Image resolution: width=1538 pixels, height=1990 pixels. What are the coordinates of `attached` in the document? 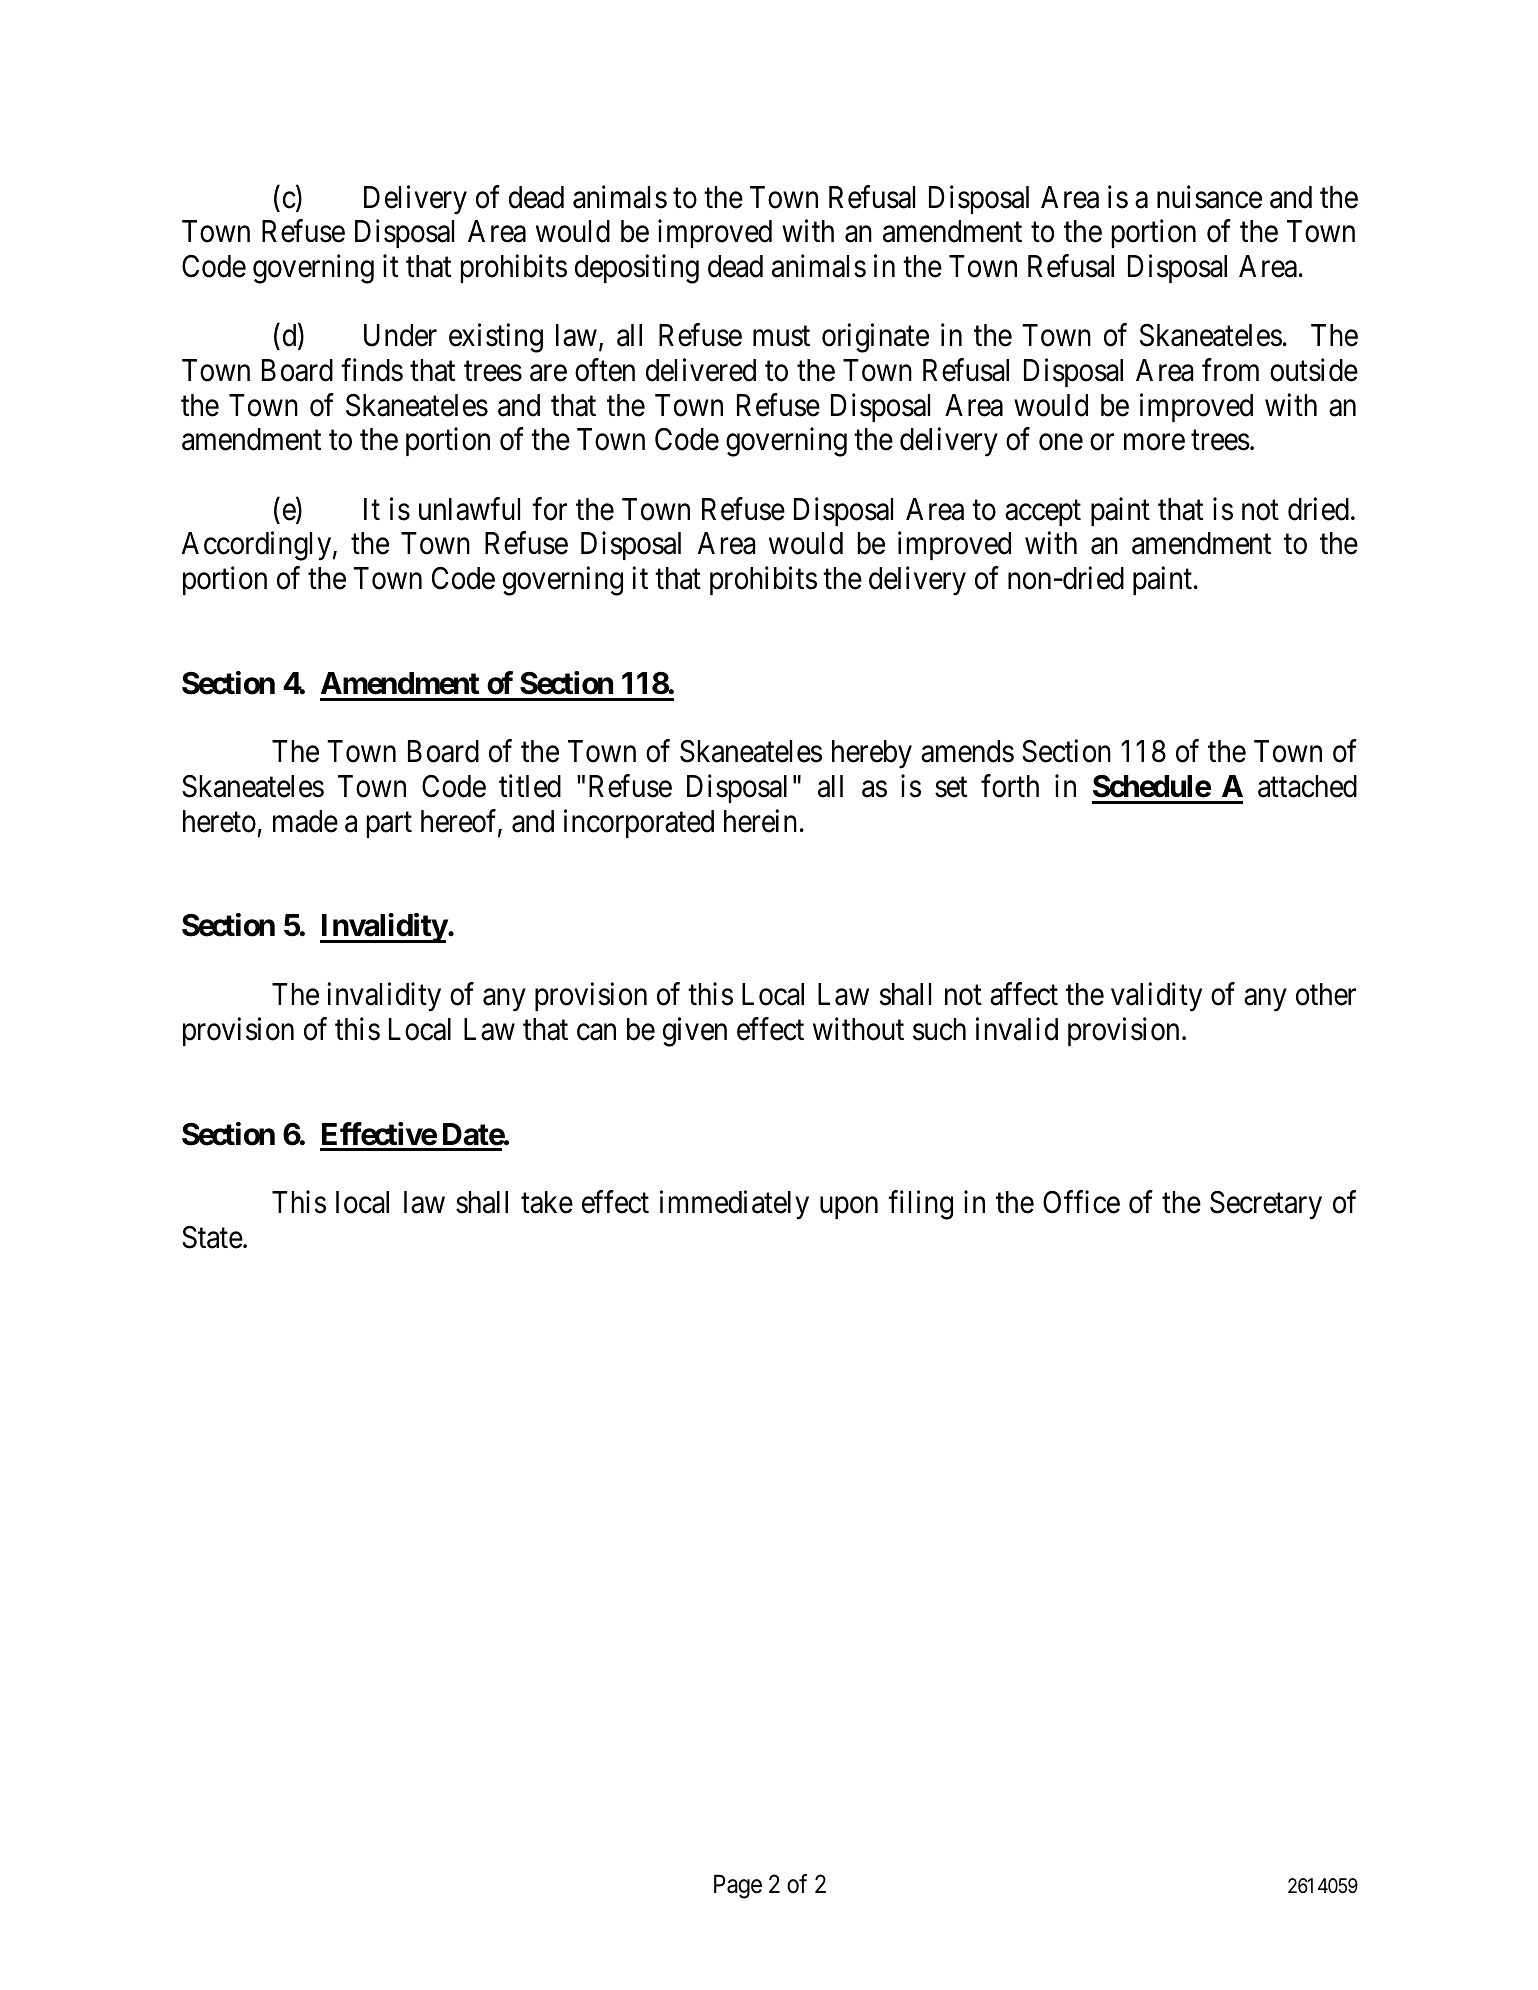 It's located at (1307, 786).
